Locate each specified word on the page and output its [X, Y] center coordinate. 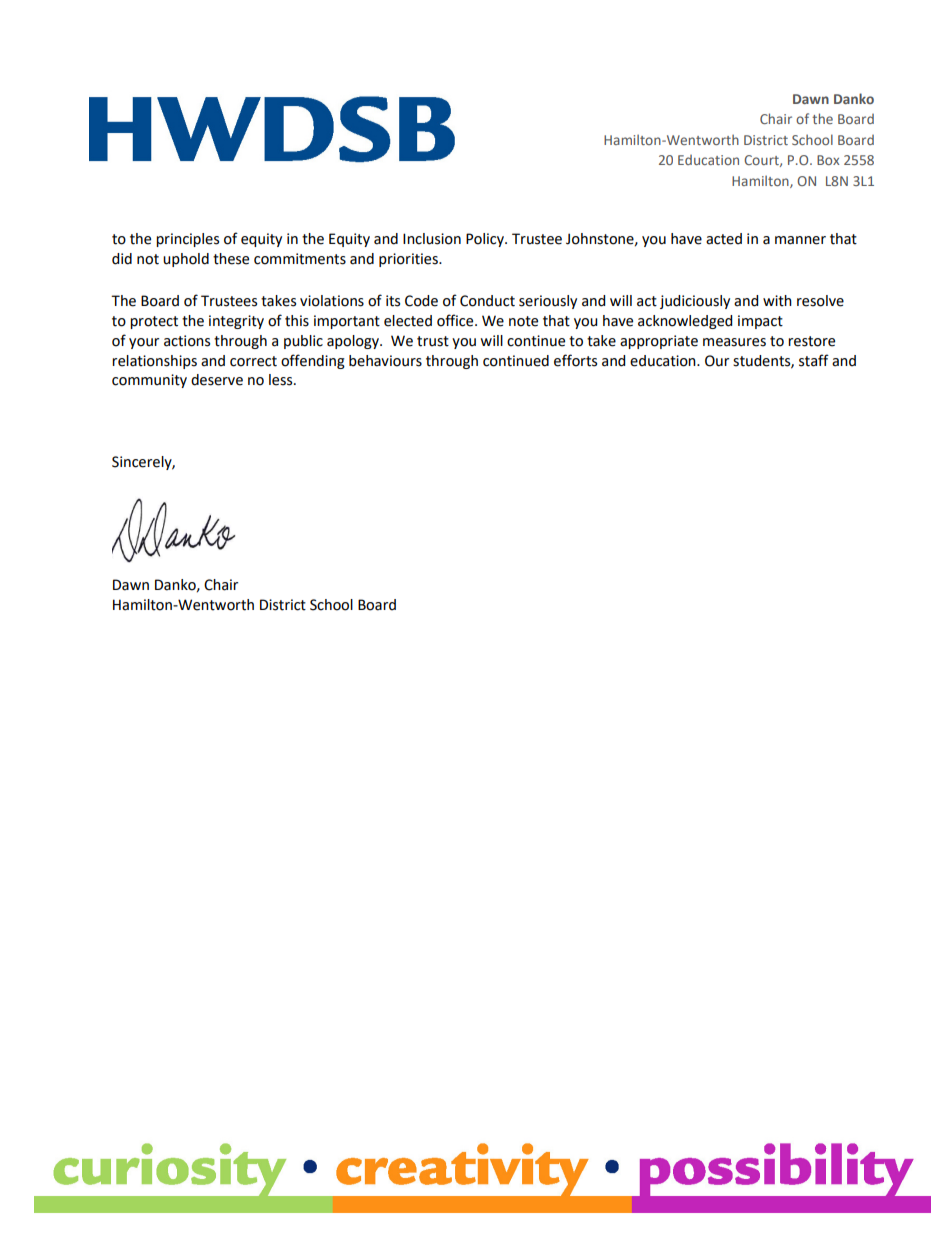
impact [760, 322]
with [777, 301]
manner [800, 240]
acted [724, 239]
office [456, 320]
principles [187, 240]
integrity [236, 322]
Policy [486, 240]
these [231, 259]
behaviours [385, 361]
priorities [409, 260]
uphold [186, 260]
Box [828, 160]
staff [814, 360]
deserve [217, 380]
